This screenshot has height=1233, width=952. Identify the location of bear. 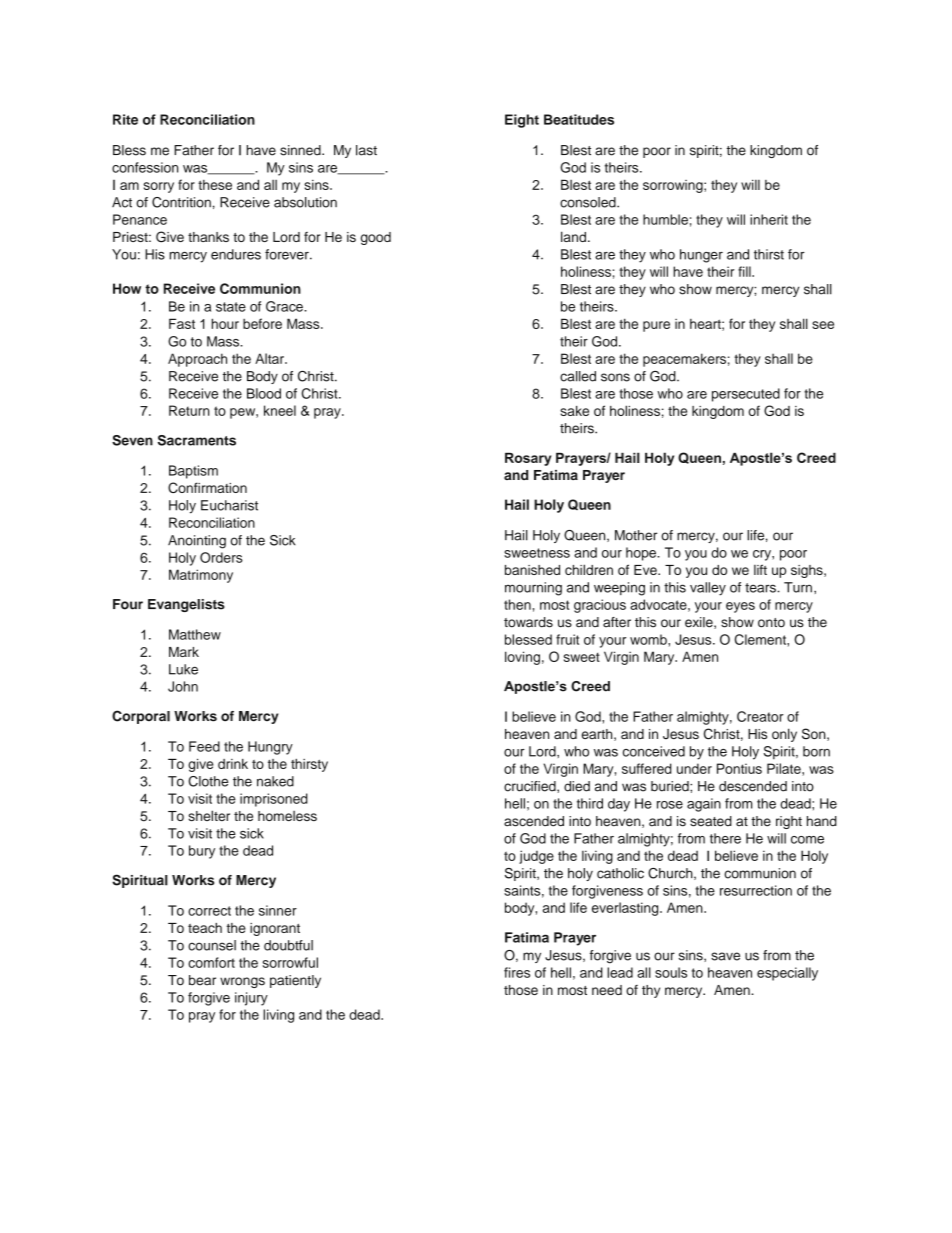
(202, 980).
